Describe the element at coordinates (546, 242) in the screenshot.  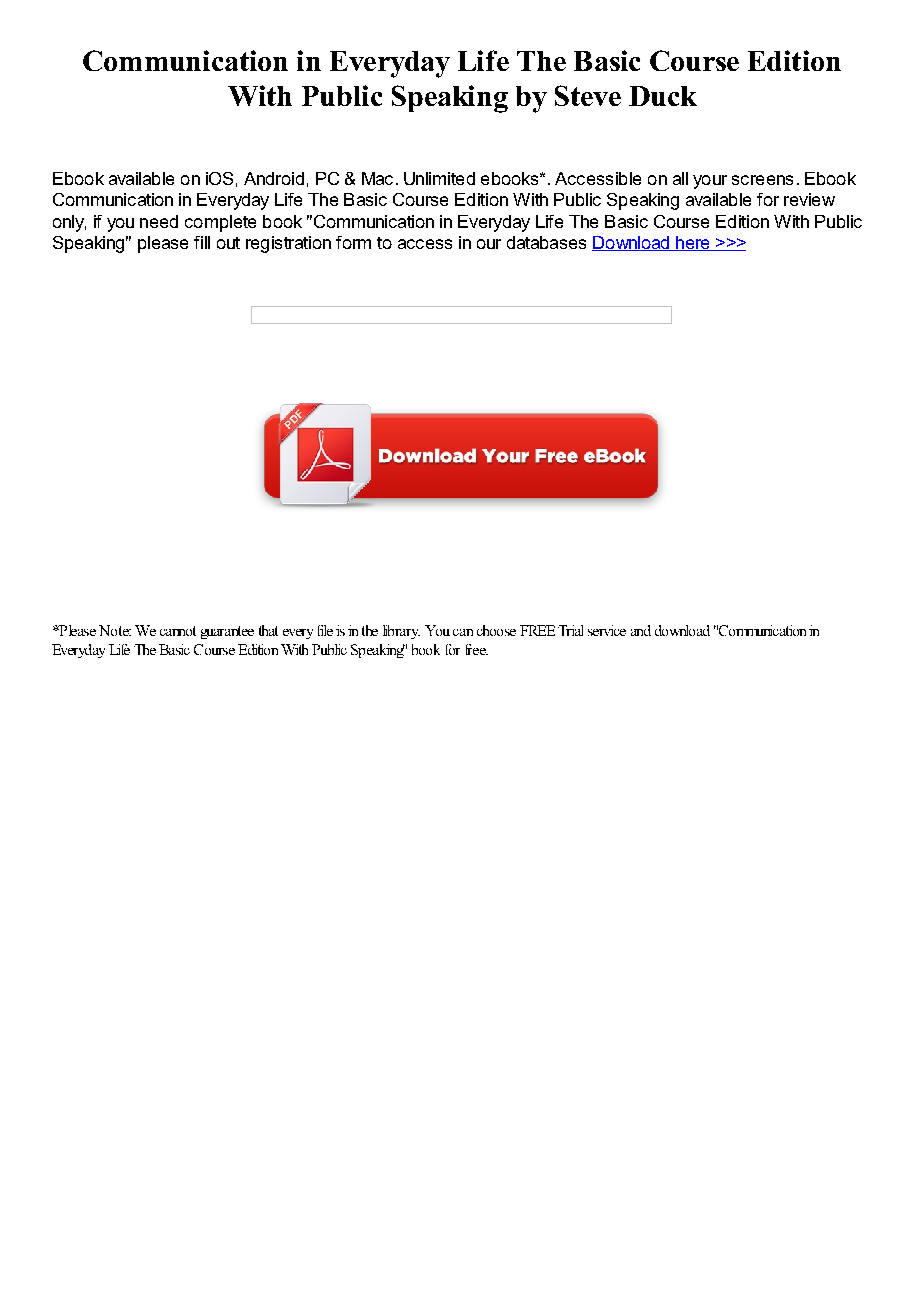
I see `databases` at that location.
